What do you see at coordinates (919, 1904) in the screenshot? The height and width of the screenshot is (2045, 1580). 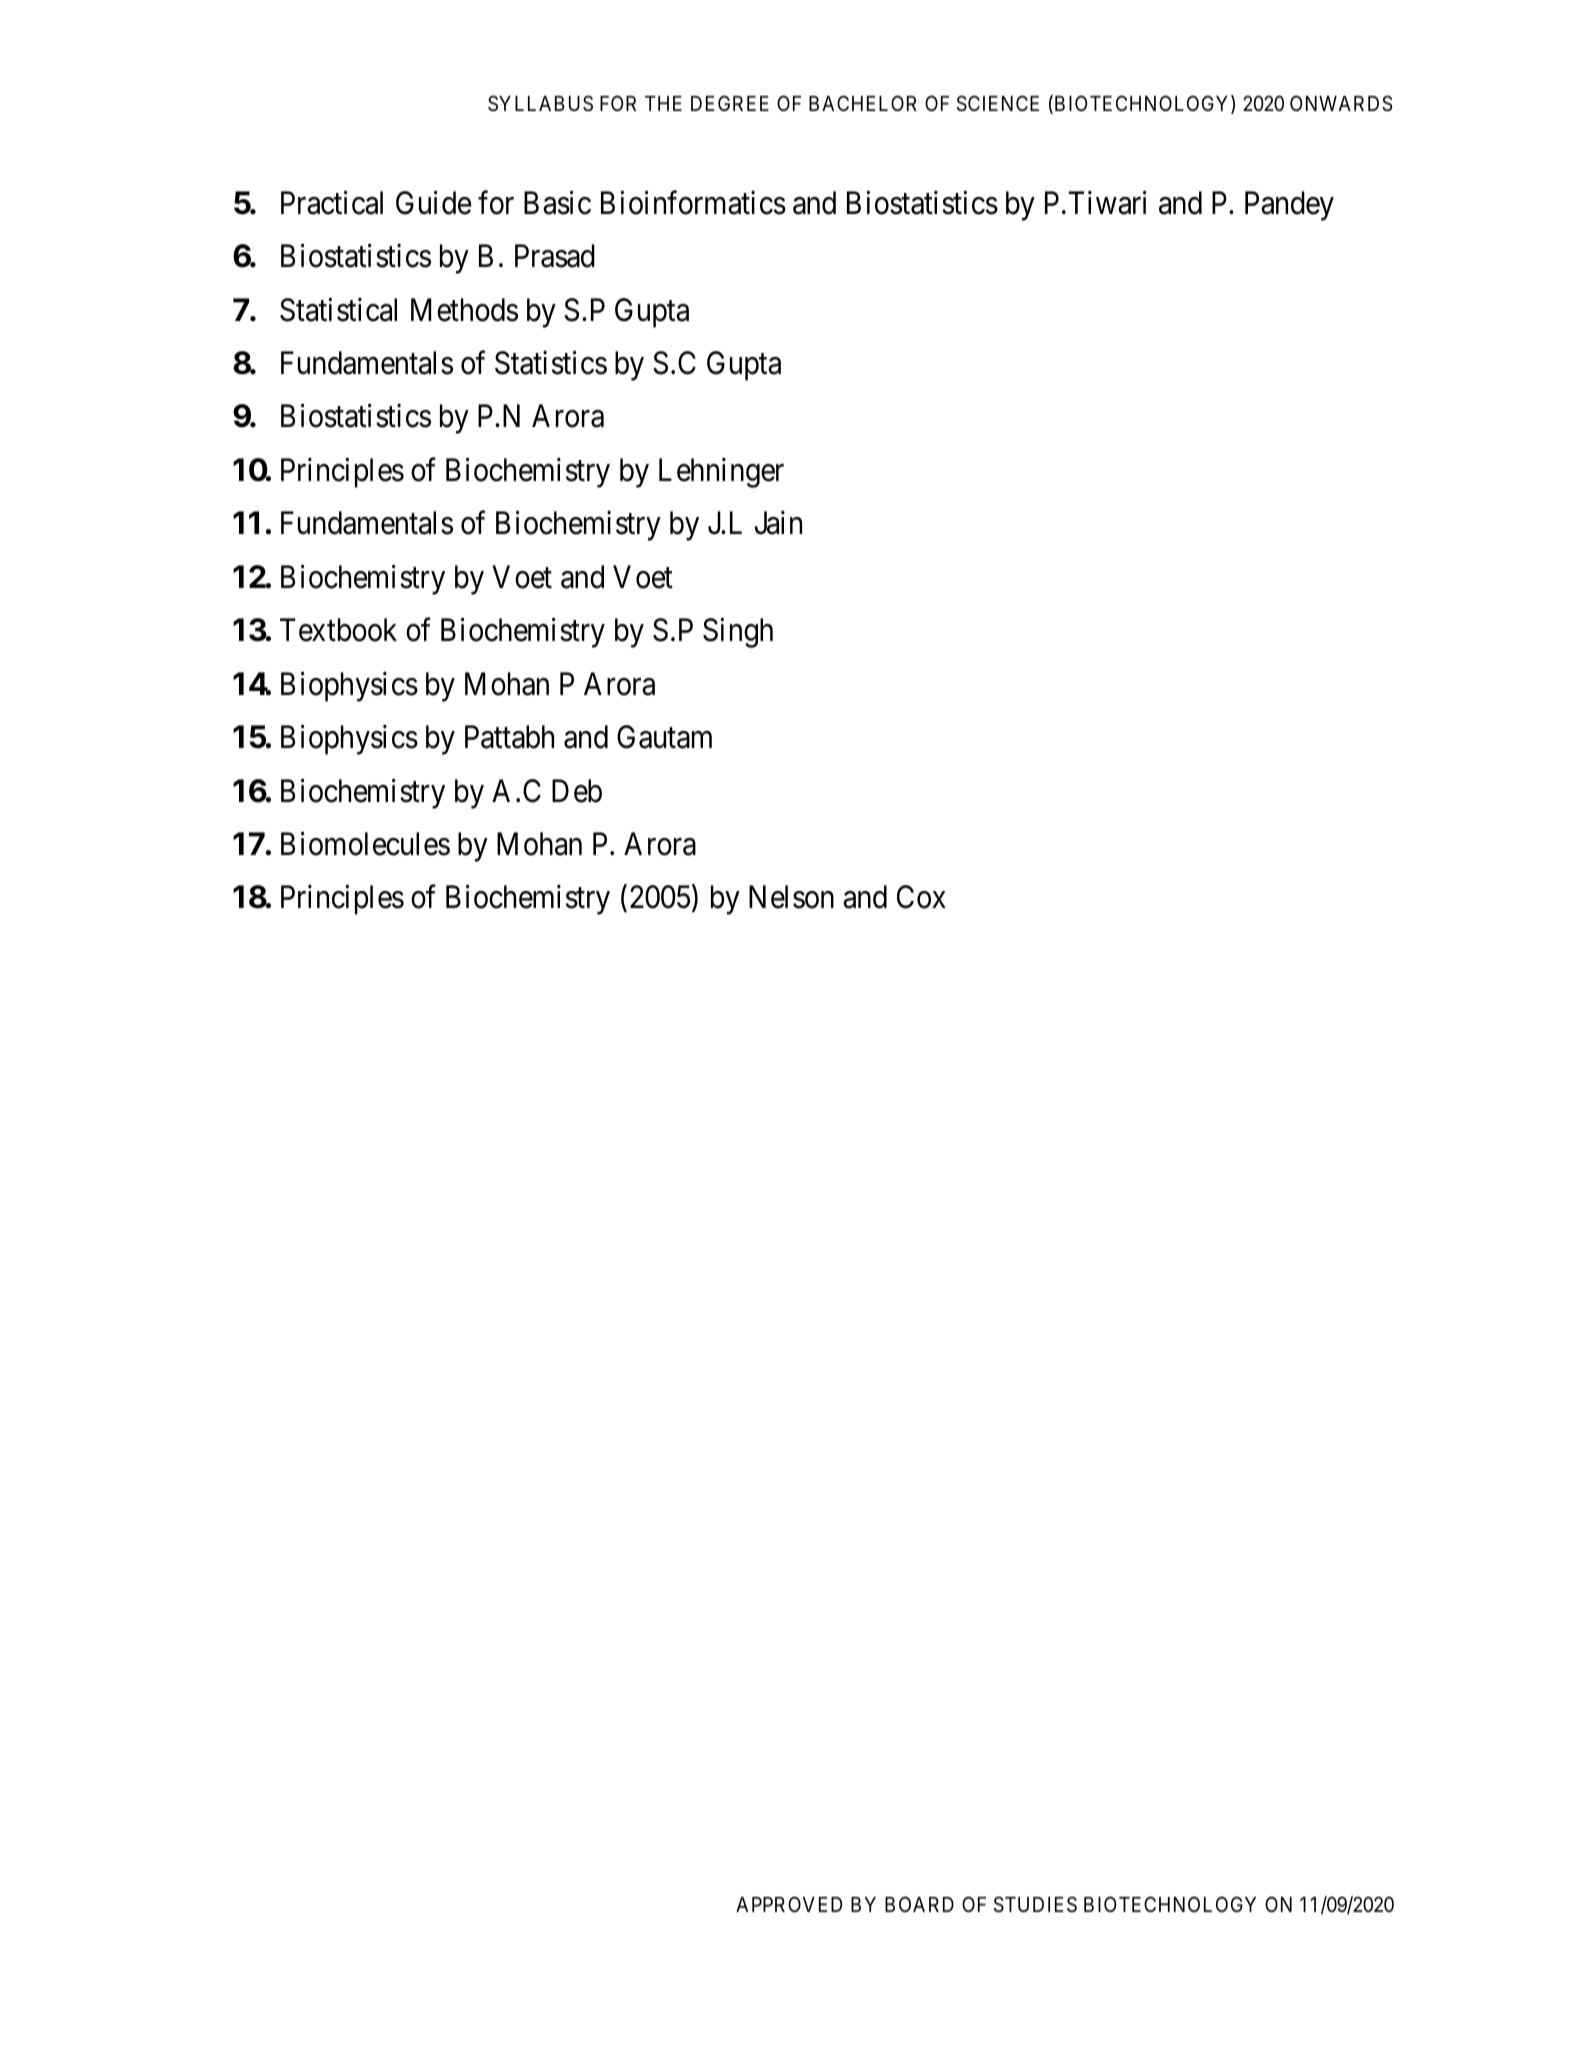 I see `BOARD` at bounding box center [919, 1904].
